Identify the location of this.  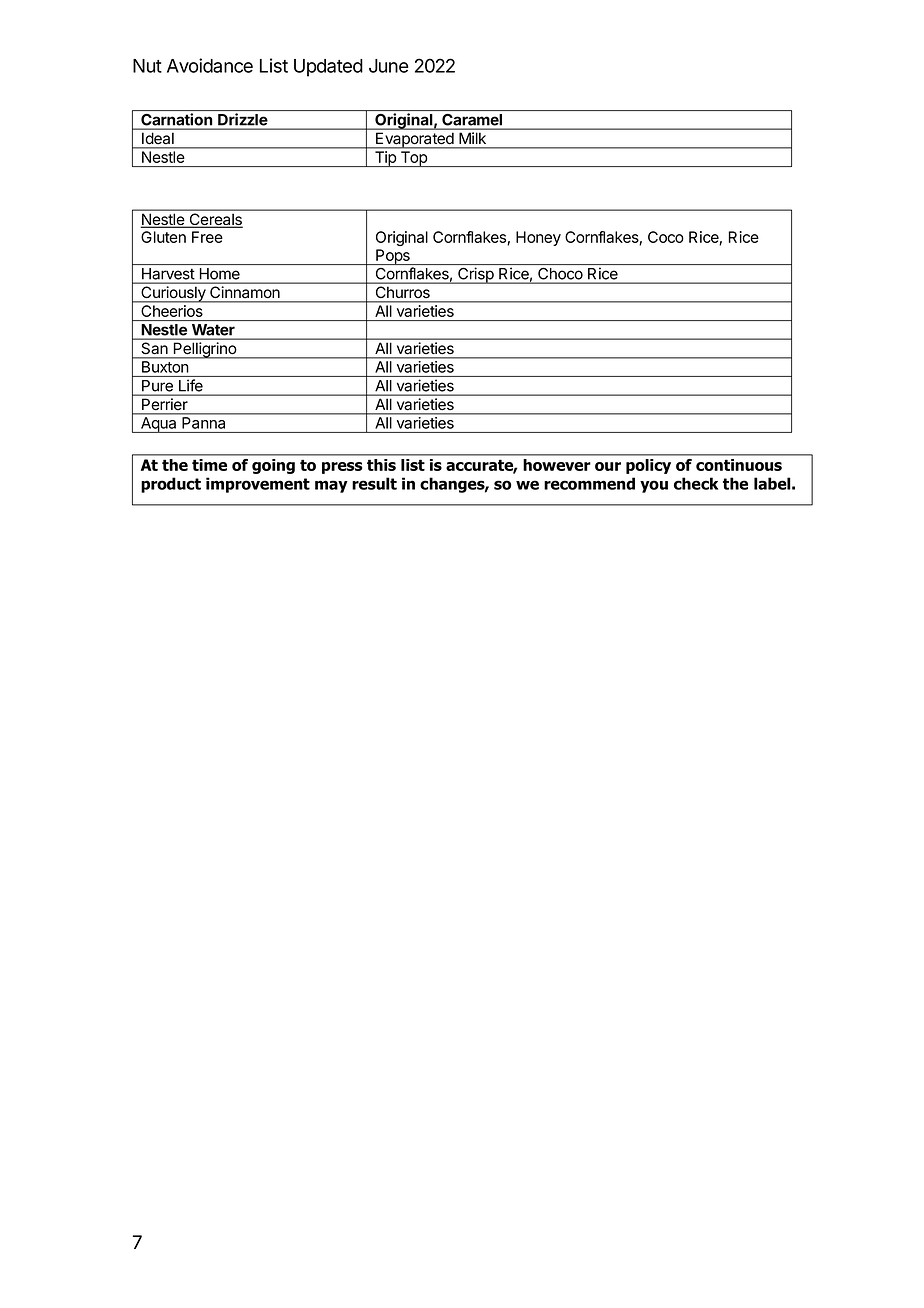
(381, 465).
